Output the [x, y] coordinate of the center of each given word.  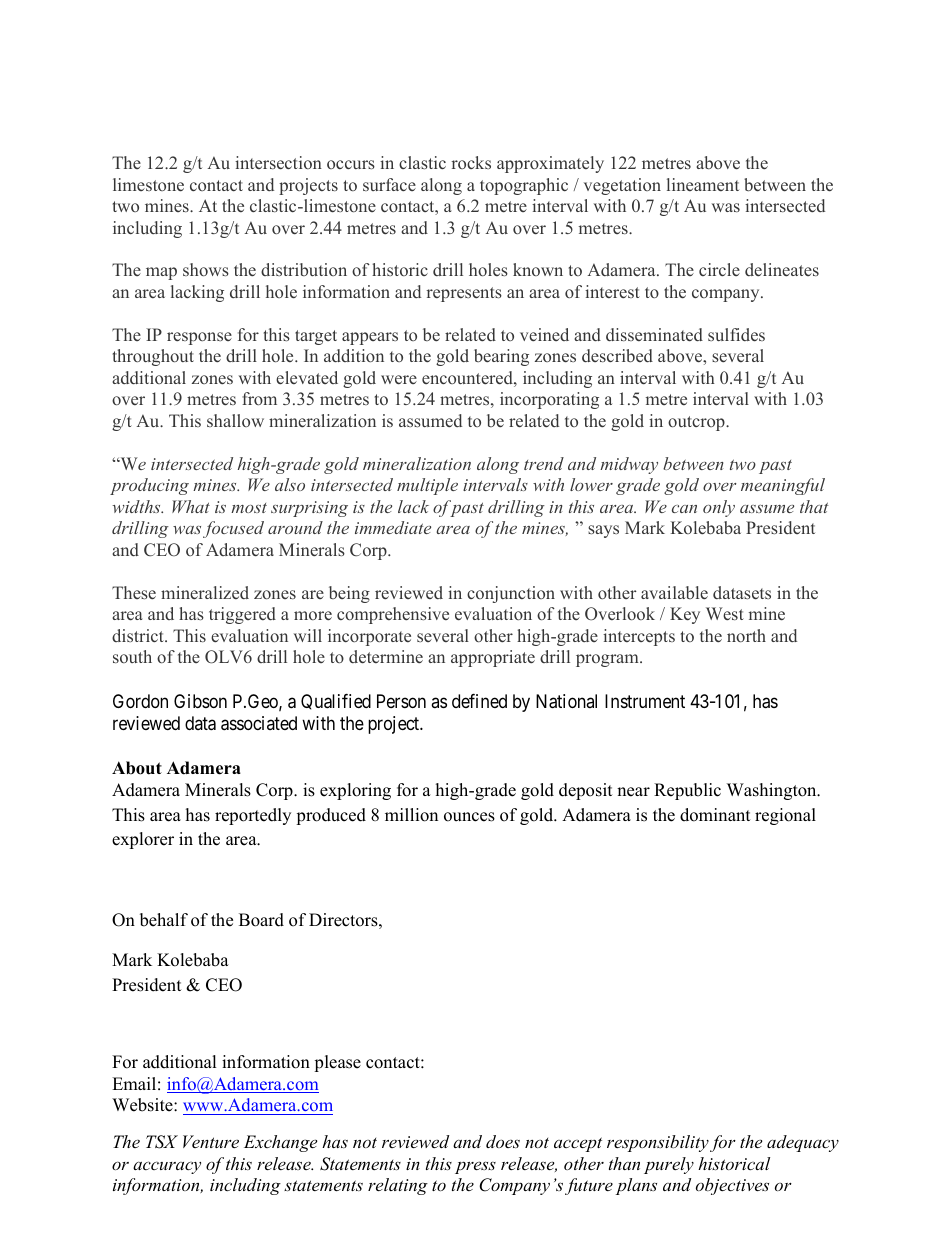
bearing [501, 357]
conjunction [511, 594]
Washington [773, 791]
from [259, 398]
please [337, 1063]
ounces [469, 817]
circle [719, 269]
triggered [242, 615]
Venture [211, 1141]
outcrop [697, 423]
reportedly [253, 816]
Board [261, 920]
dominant [715, 815]
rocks [471, 162]
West [725, 613]
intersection [278, 163]
